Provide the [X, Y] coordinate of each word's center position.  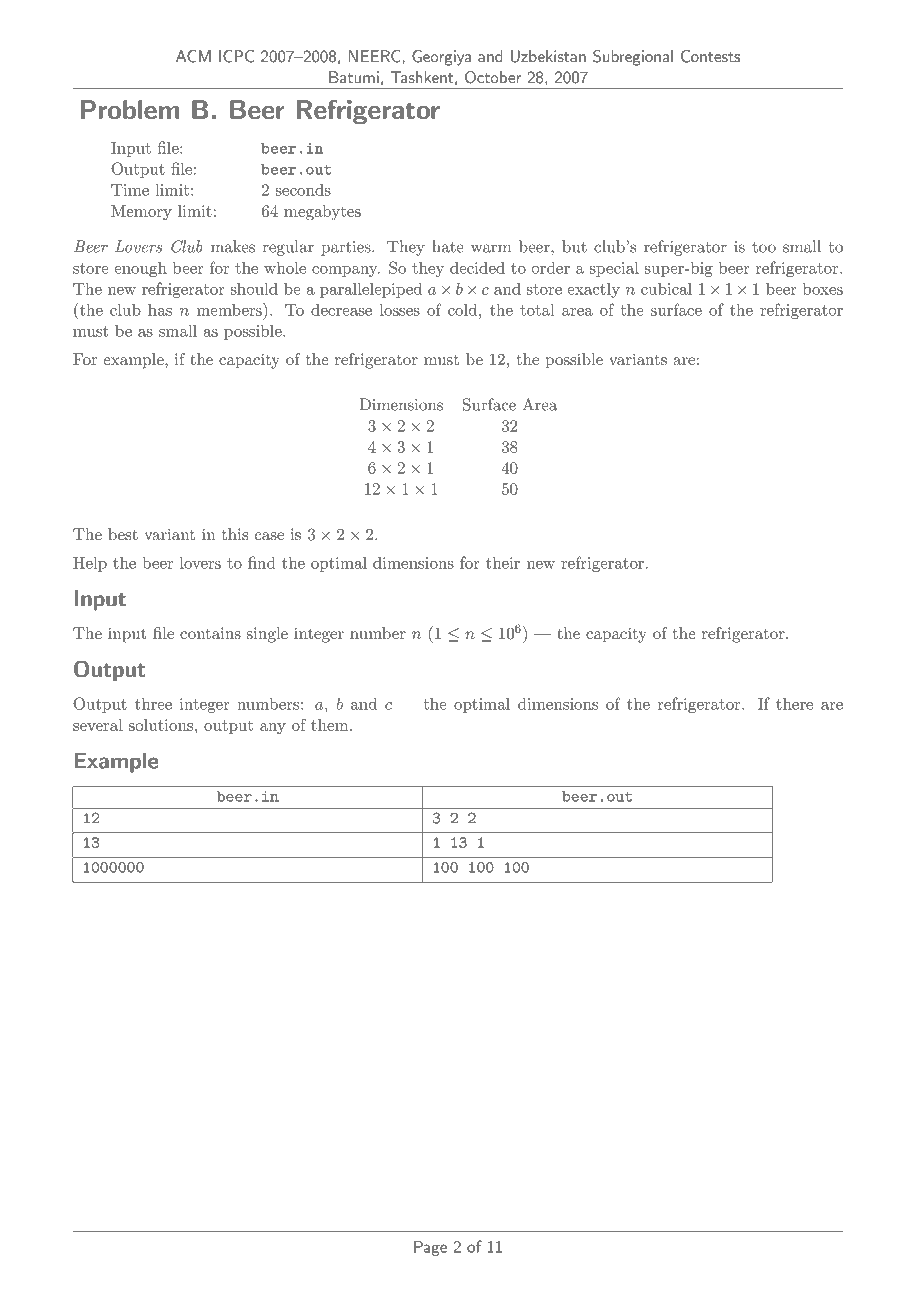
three [153, 703]
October [493, 77]
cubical [666, 288]
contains [210, 633]
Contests [710, 56]
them [331, 725]
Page [430, 1248]
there [794, 704]
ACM [193, 56]
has [160, 310]
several [98, 725]
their [503, 562]
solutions [162, 725]
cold [462, 309]
